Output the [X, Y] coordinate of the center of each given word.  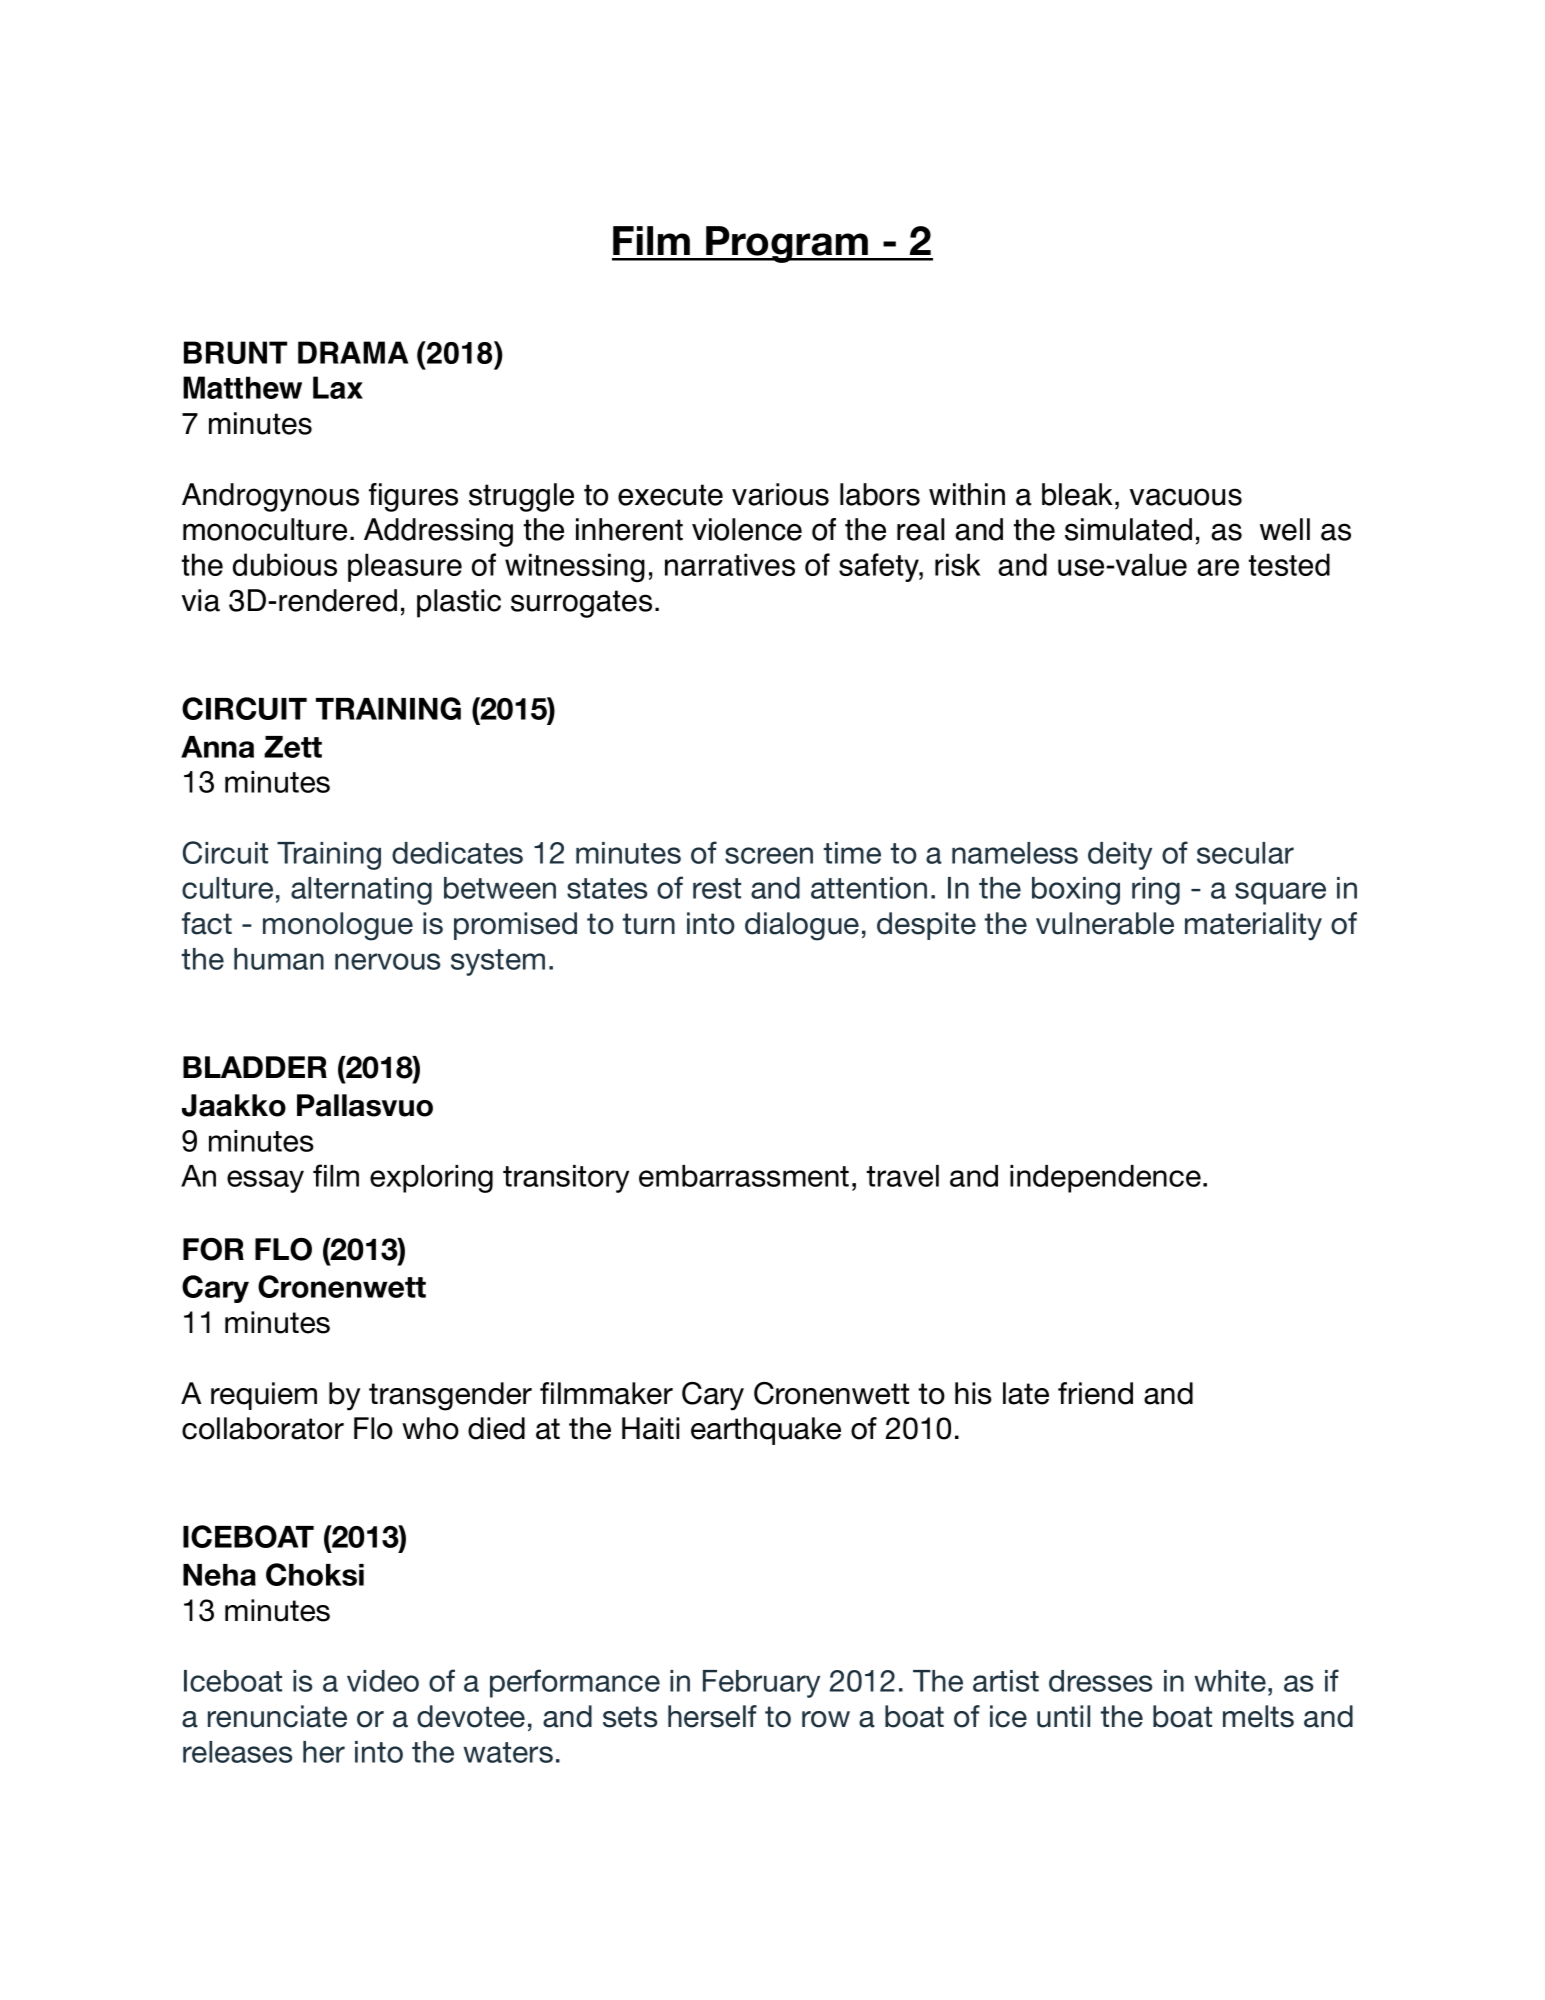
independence [1105, 1179]
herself [712, 1716]
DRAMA [353, 352]
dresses [1100, 1681]
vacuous [1186, 497]
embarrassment [744, 1176]
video [383, 1681]
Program [787, 244]
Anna [217, 747]
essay [265, 1181]
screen [769, 855]
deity [1120, 856]
